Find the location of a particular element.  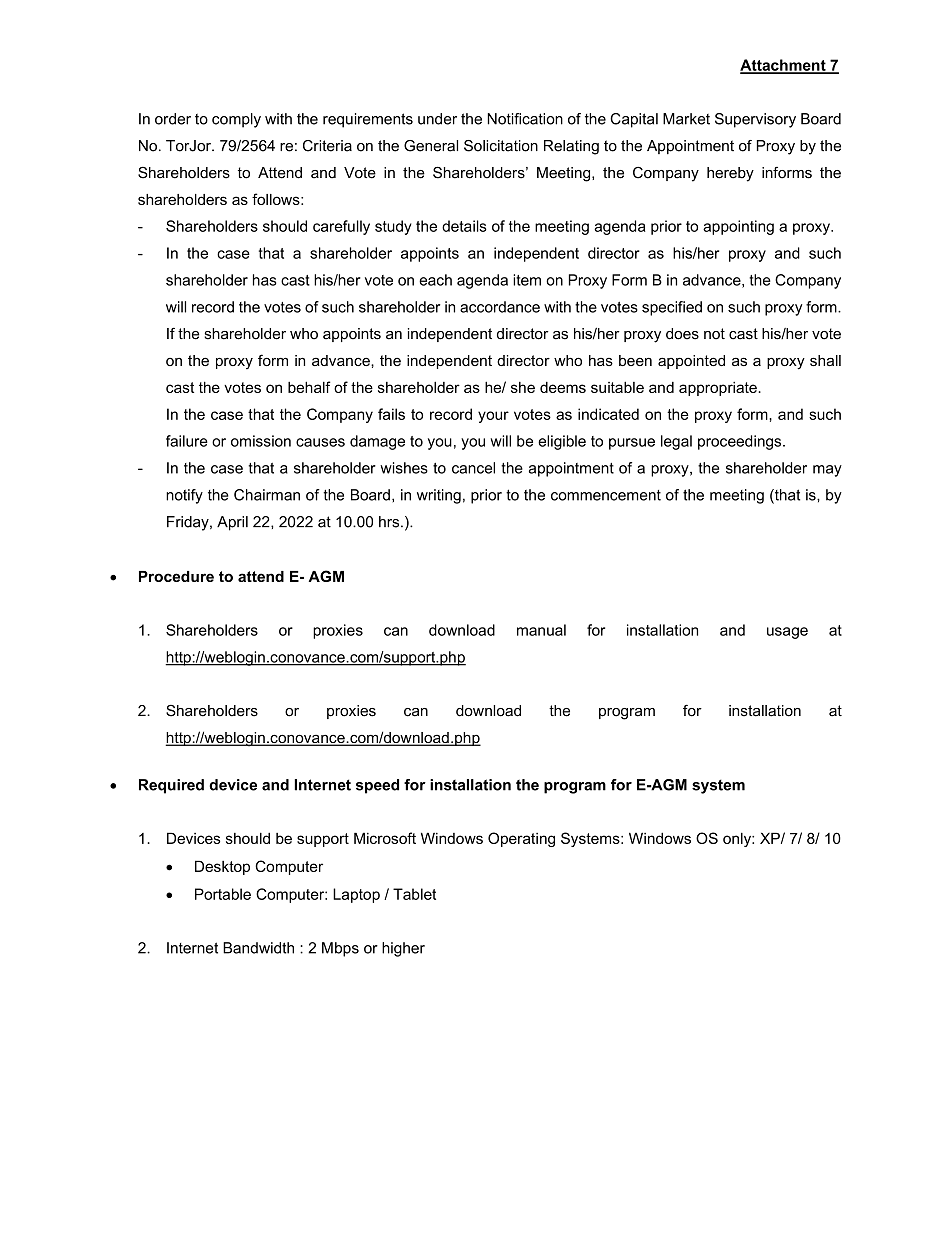

Notification is located at coordinates (525, 119).
